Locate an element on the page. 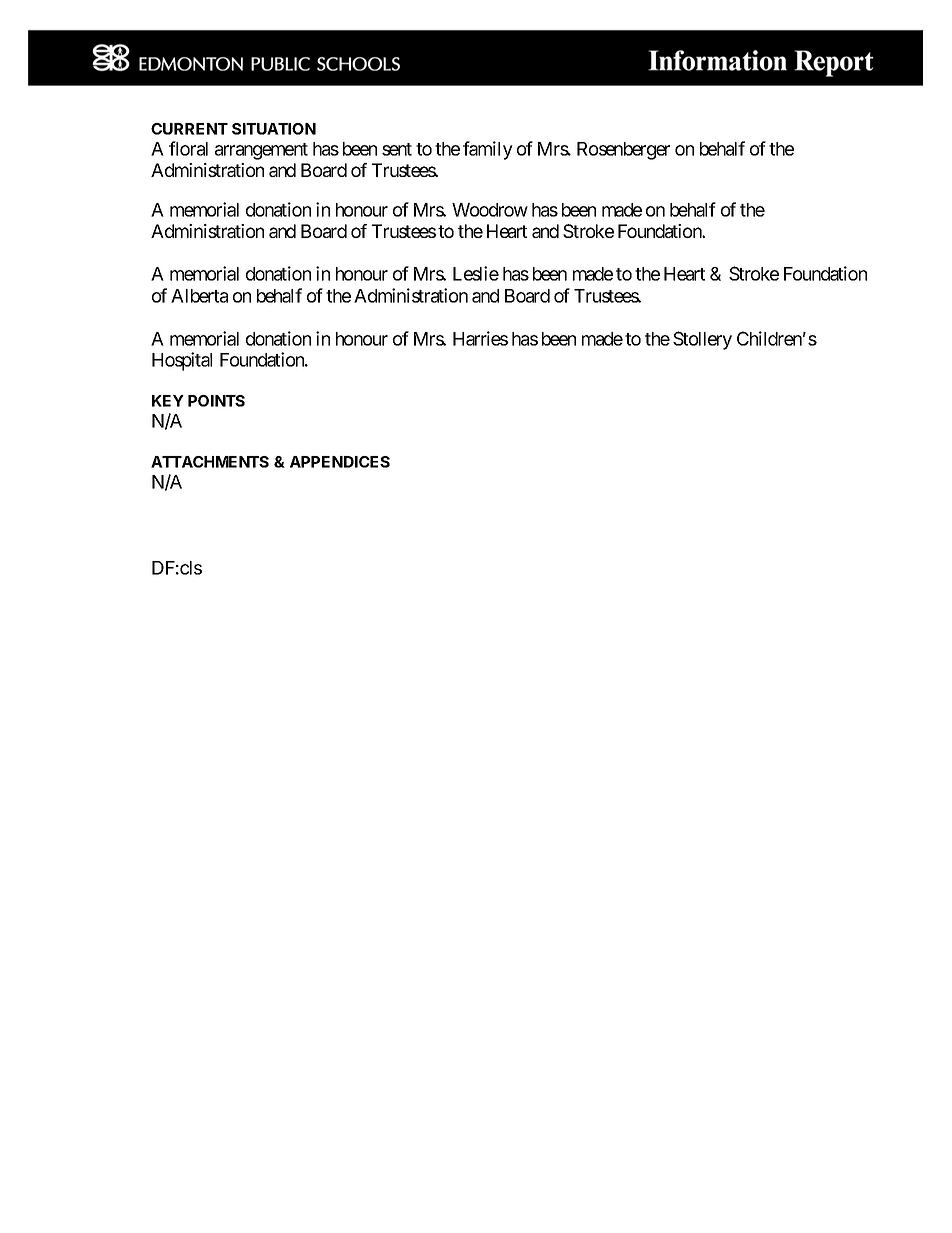 Image resolution: width=952 pixels, height=1233 pixels. arrangement is located at coordinates (261, 151).
